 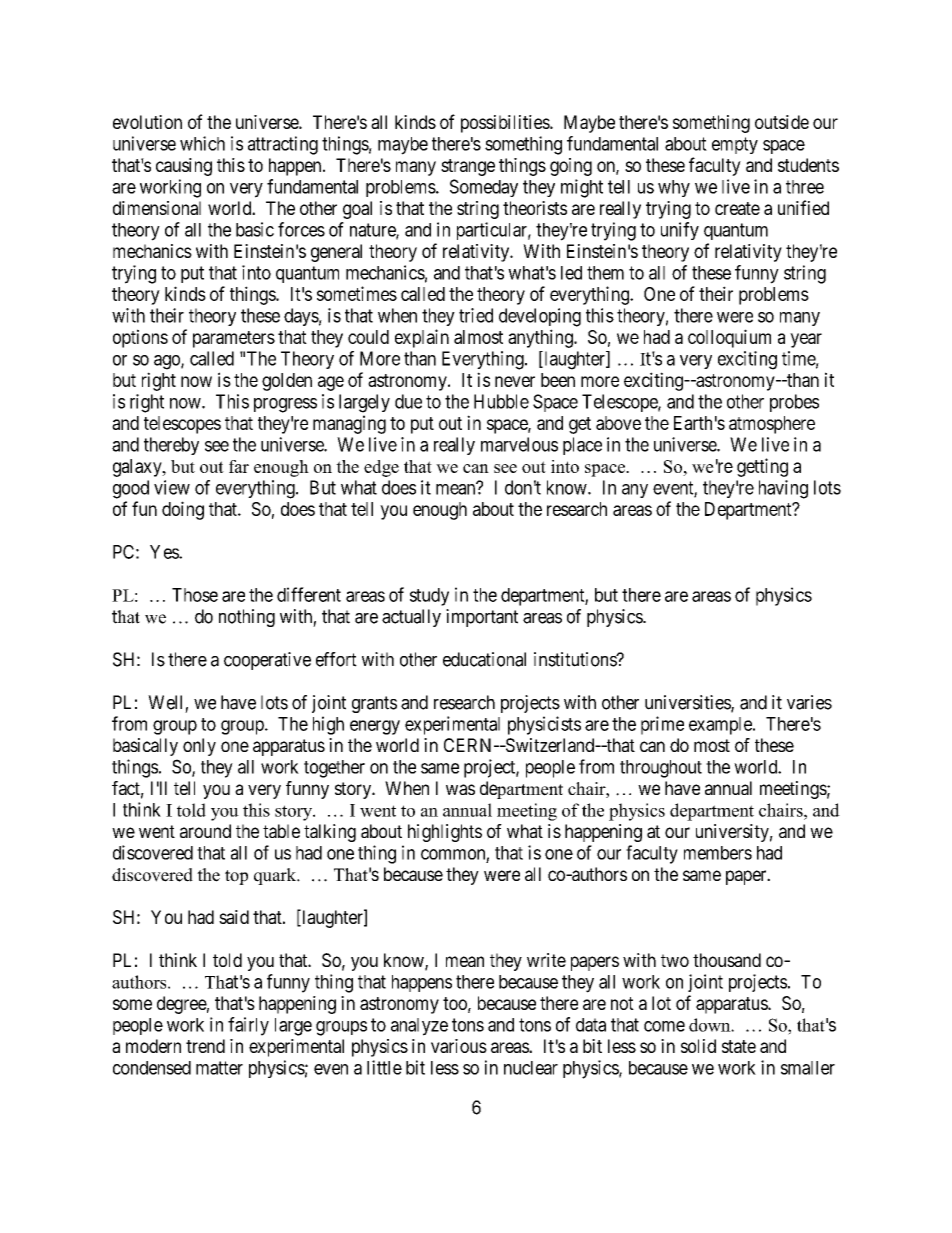 What do you see at coordinates (515, 381) in the page?
I see `never` at bounding box center [515, 381].
